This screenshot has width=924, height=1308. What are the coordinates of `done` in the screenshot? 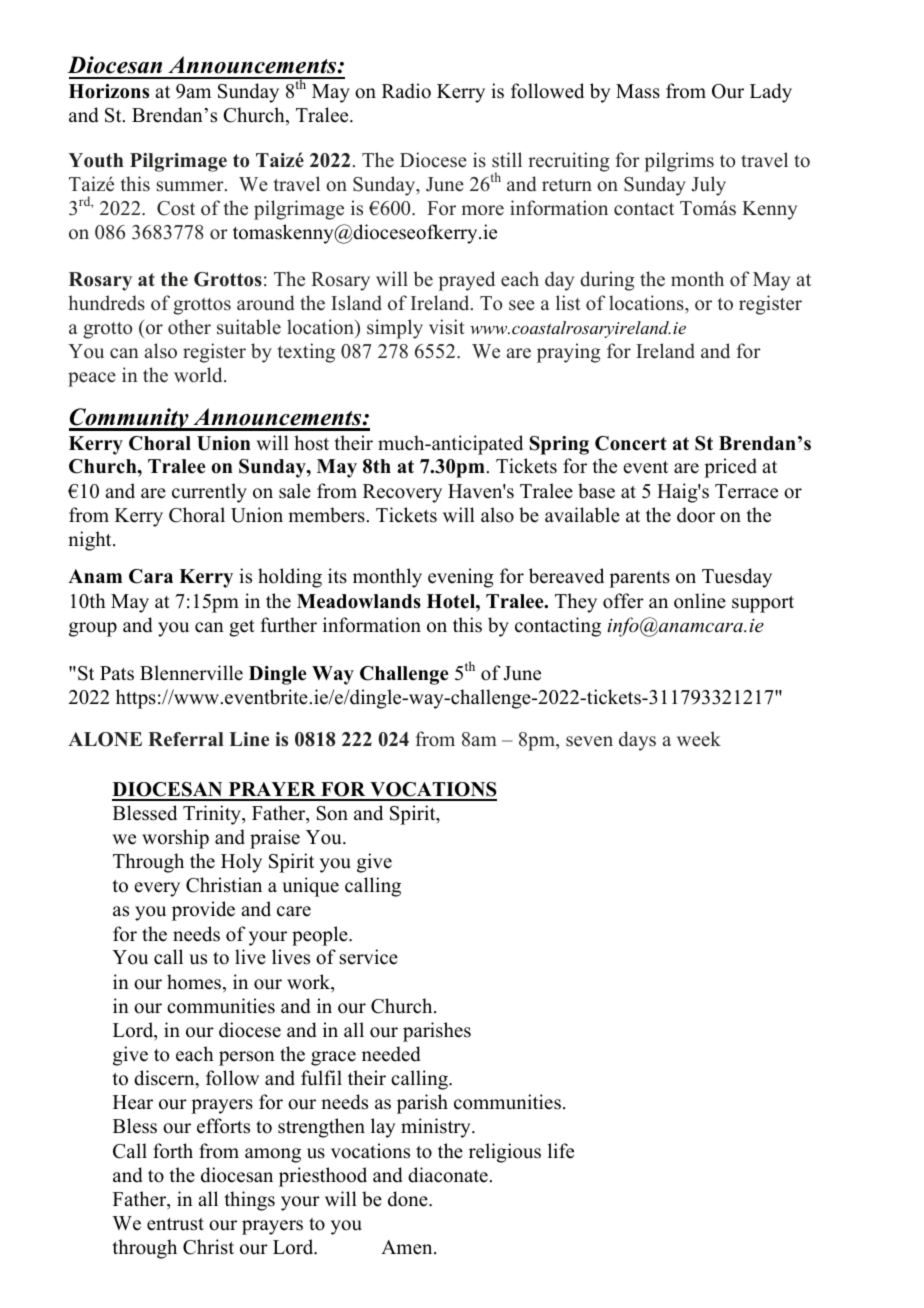 It's located at (409, 1199).
